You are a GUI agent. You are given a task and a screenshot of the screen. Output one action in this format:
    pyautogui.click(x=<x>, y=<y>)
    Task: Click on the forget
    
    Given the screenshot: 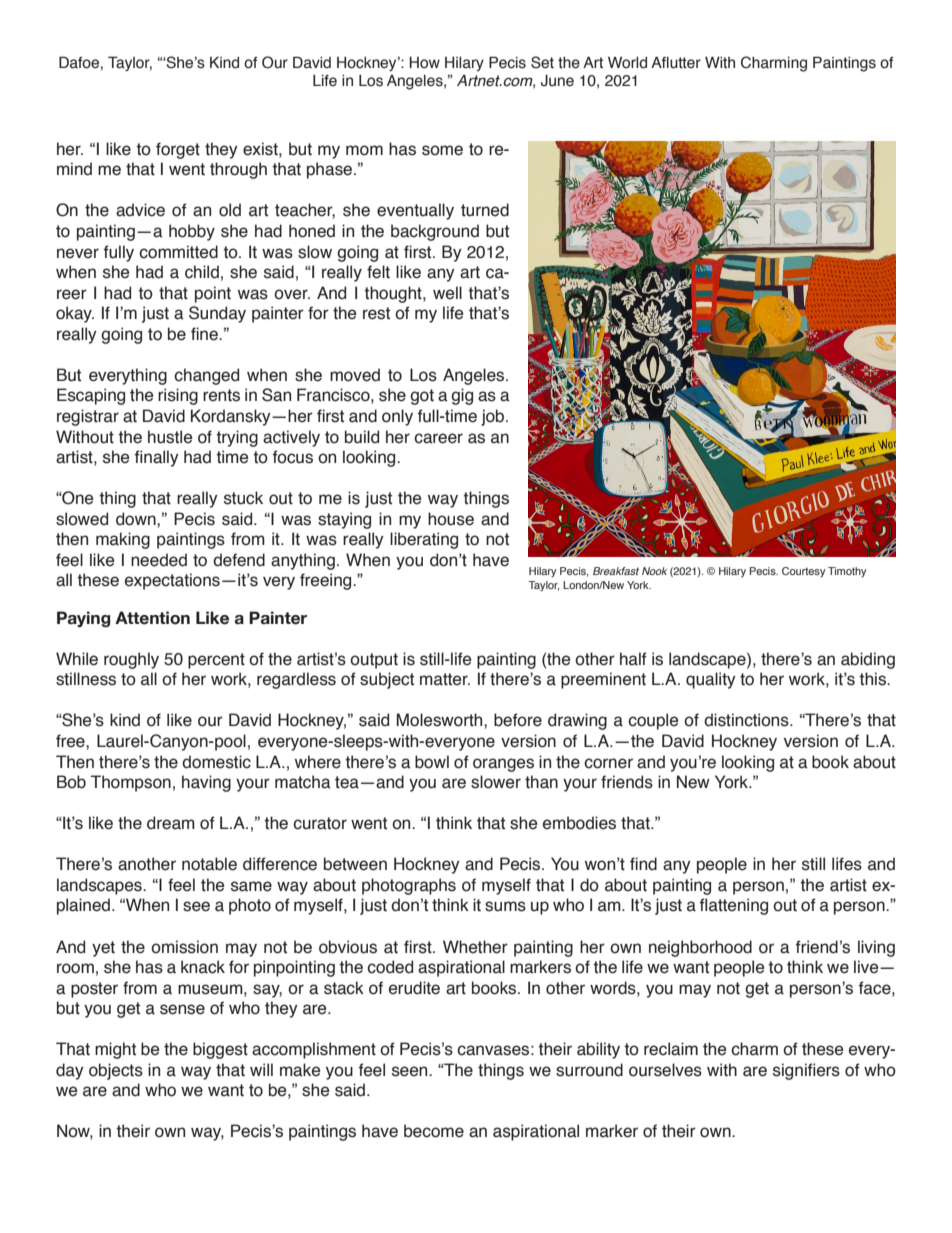 What is the action you would take?
    pyautogui.click(x=178, y=150)
